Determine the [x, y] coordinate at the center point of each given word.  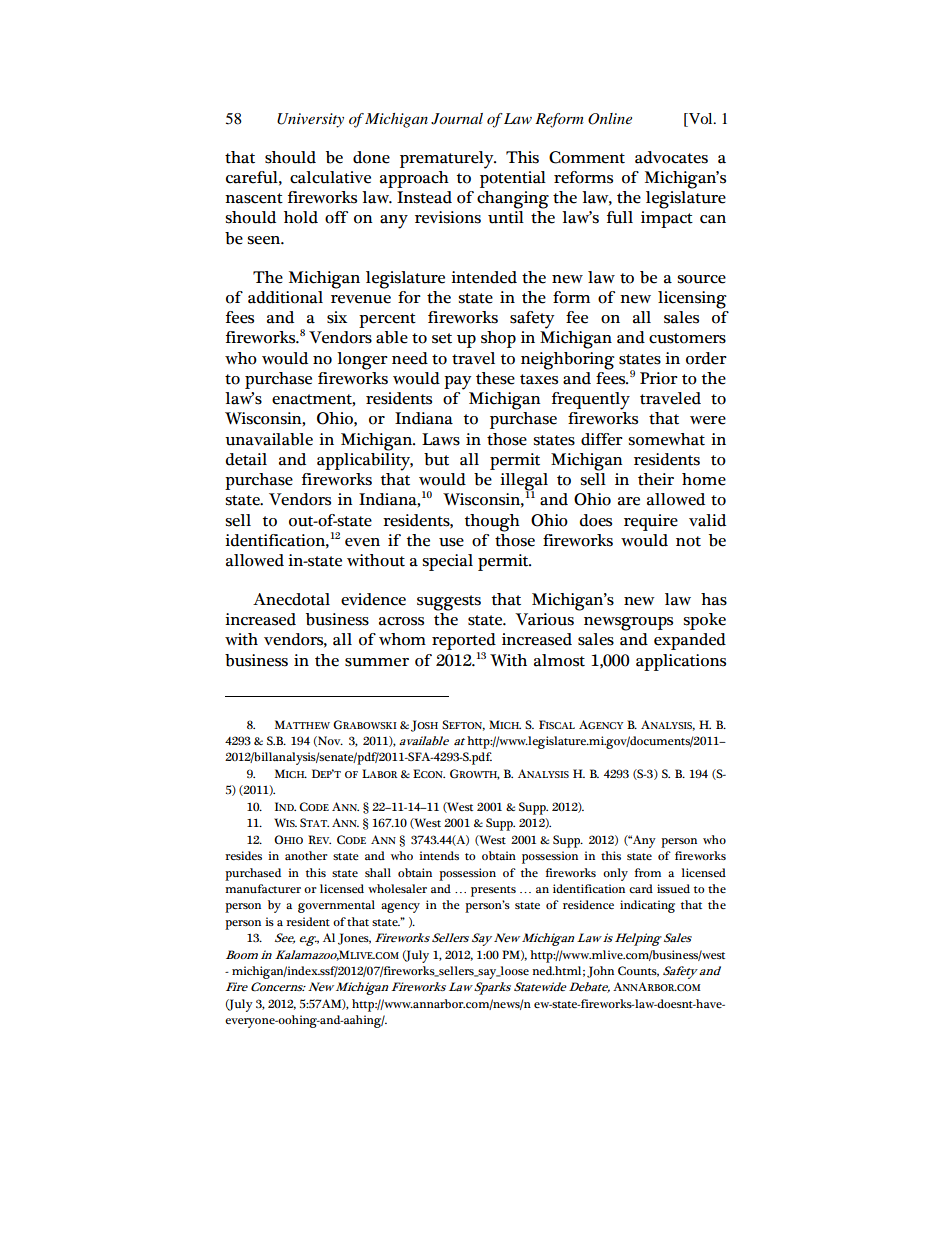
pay [458, 383]
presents [493, 891]
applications [681, 662]
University [310, 120]
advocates [671, 157]
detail [246, 459]
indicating [647, 906]
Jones [354, 939]
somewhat [666, 439]
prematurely [448, 160]
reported [464, 643]
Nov [329, 741]
